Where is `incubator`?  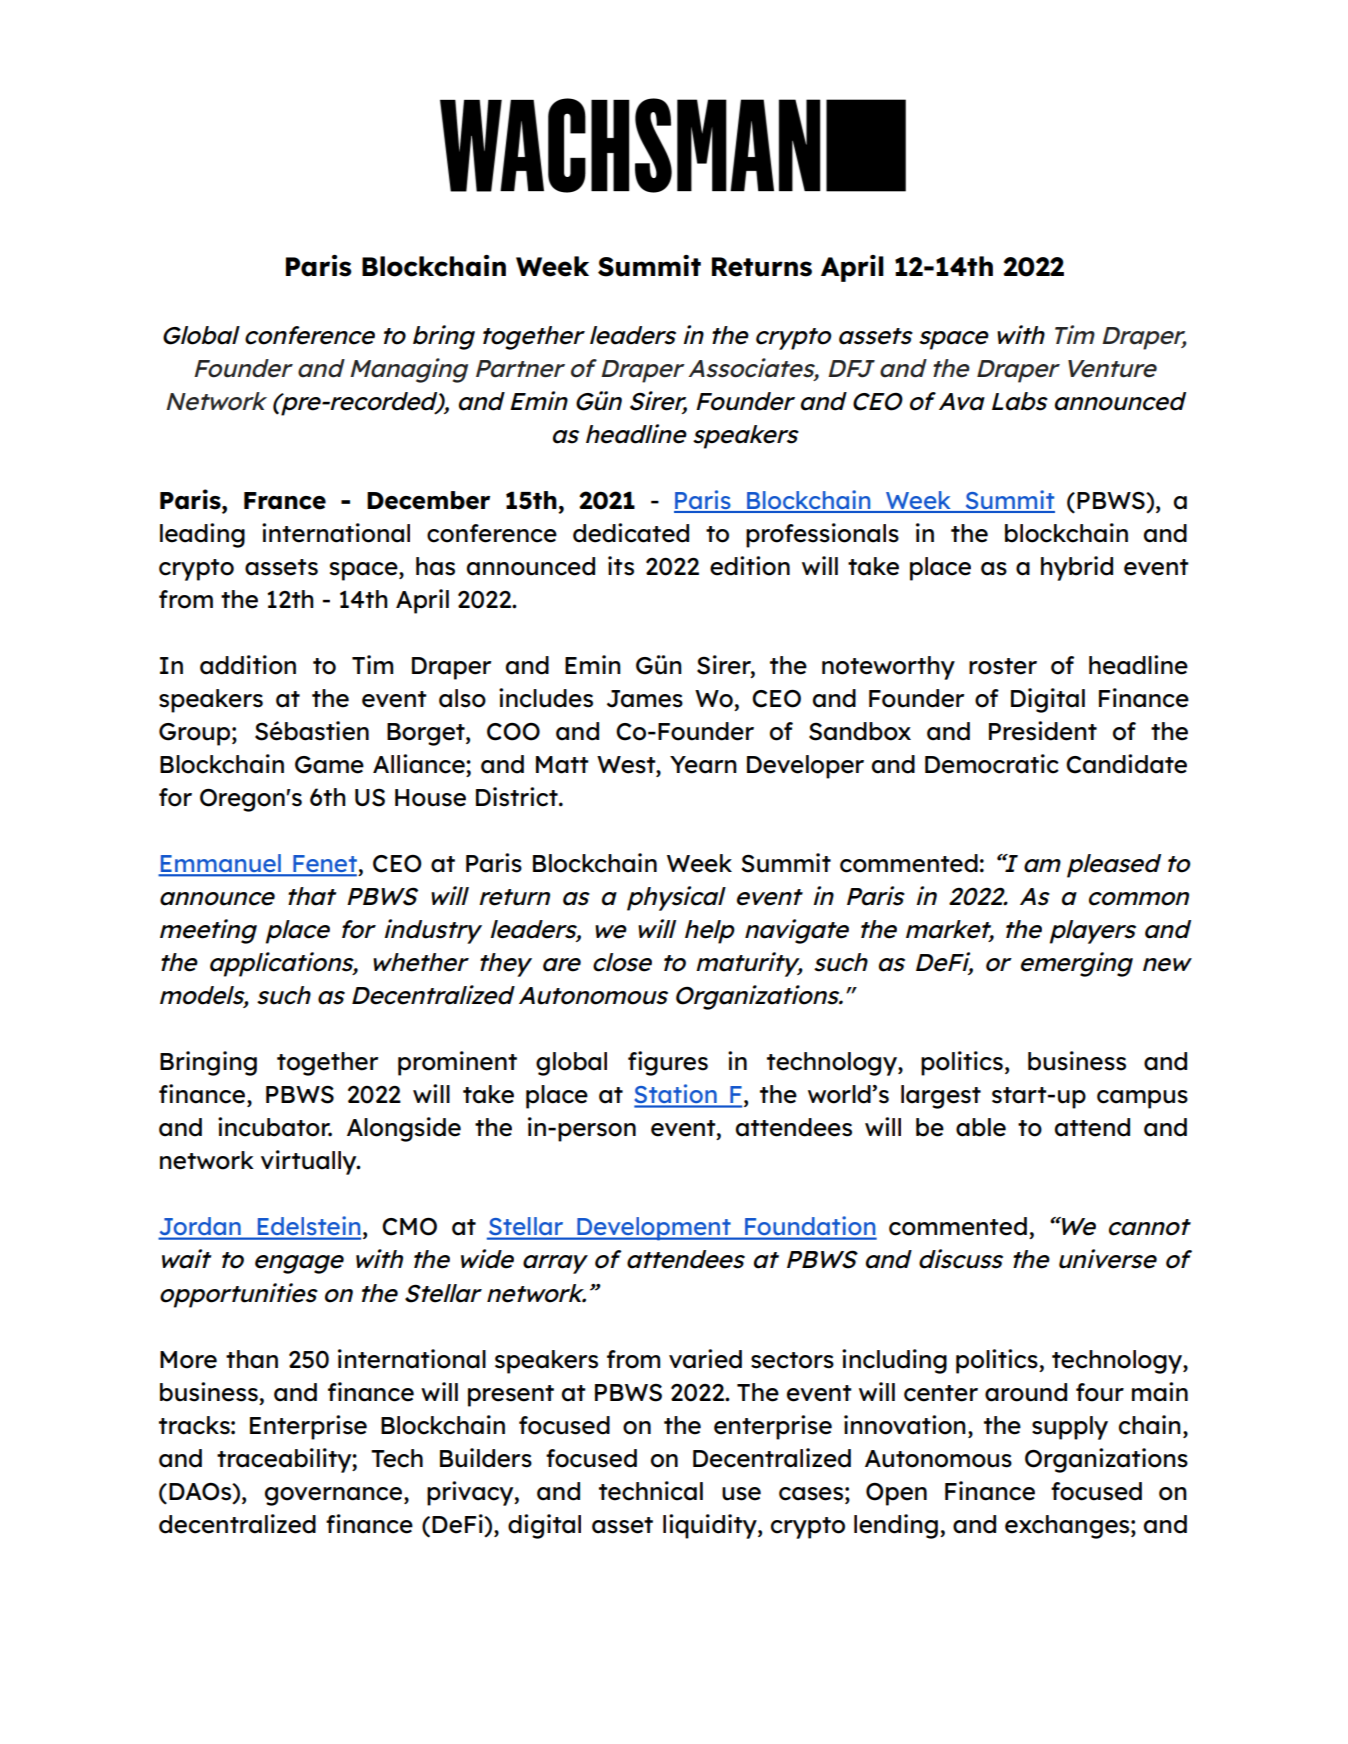
incubator is located at coordinates (275, 1127).
